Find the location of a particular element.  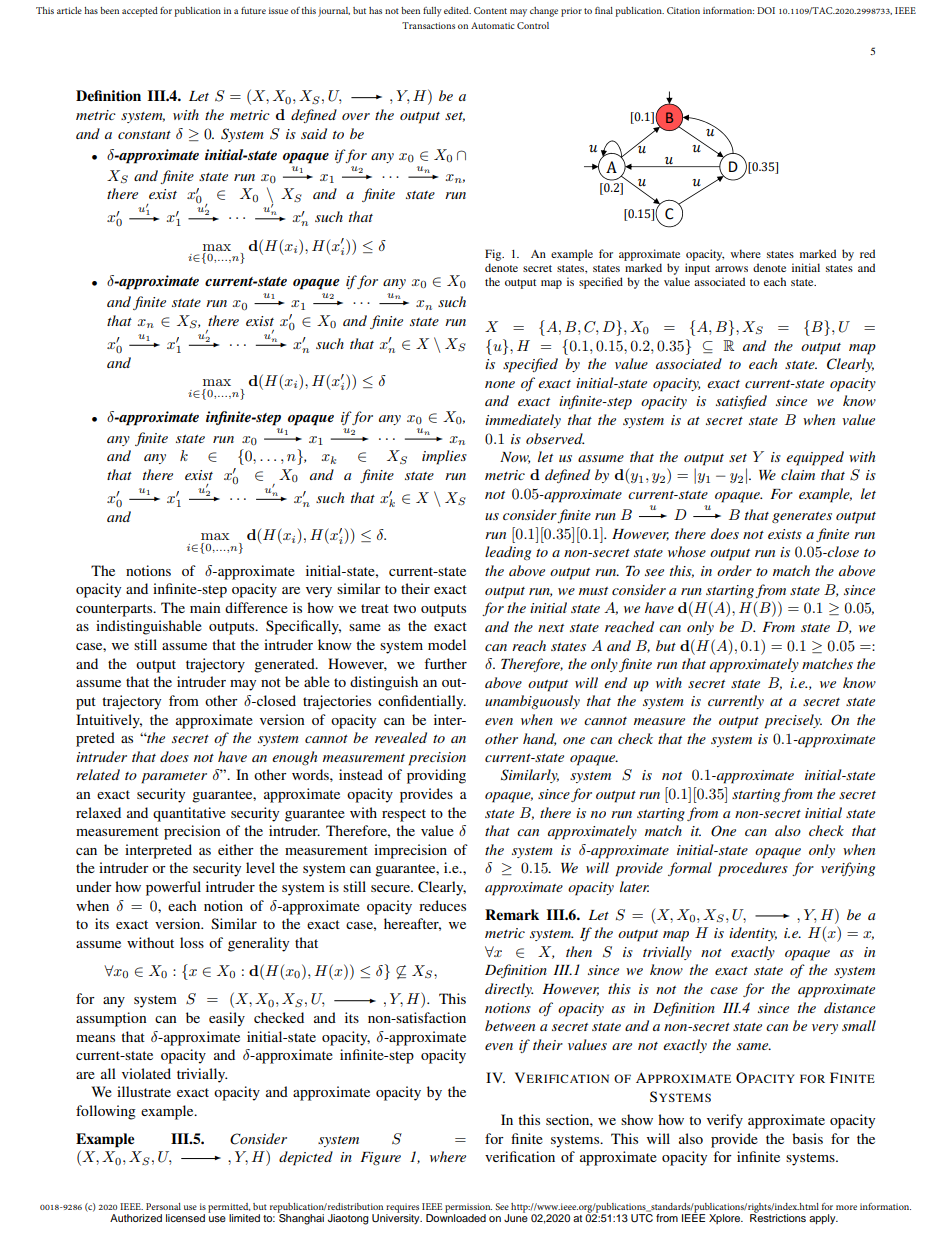

Personal is located at coordinates (163, 1206).
